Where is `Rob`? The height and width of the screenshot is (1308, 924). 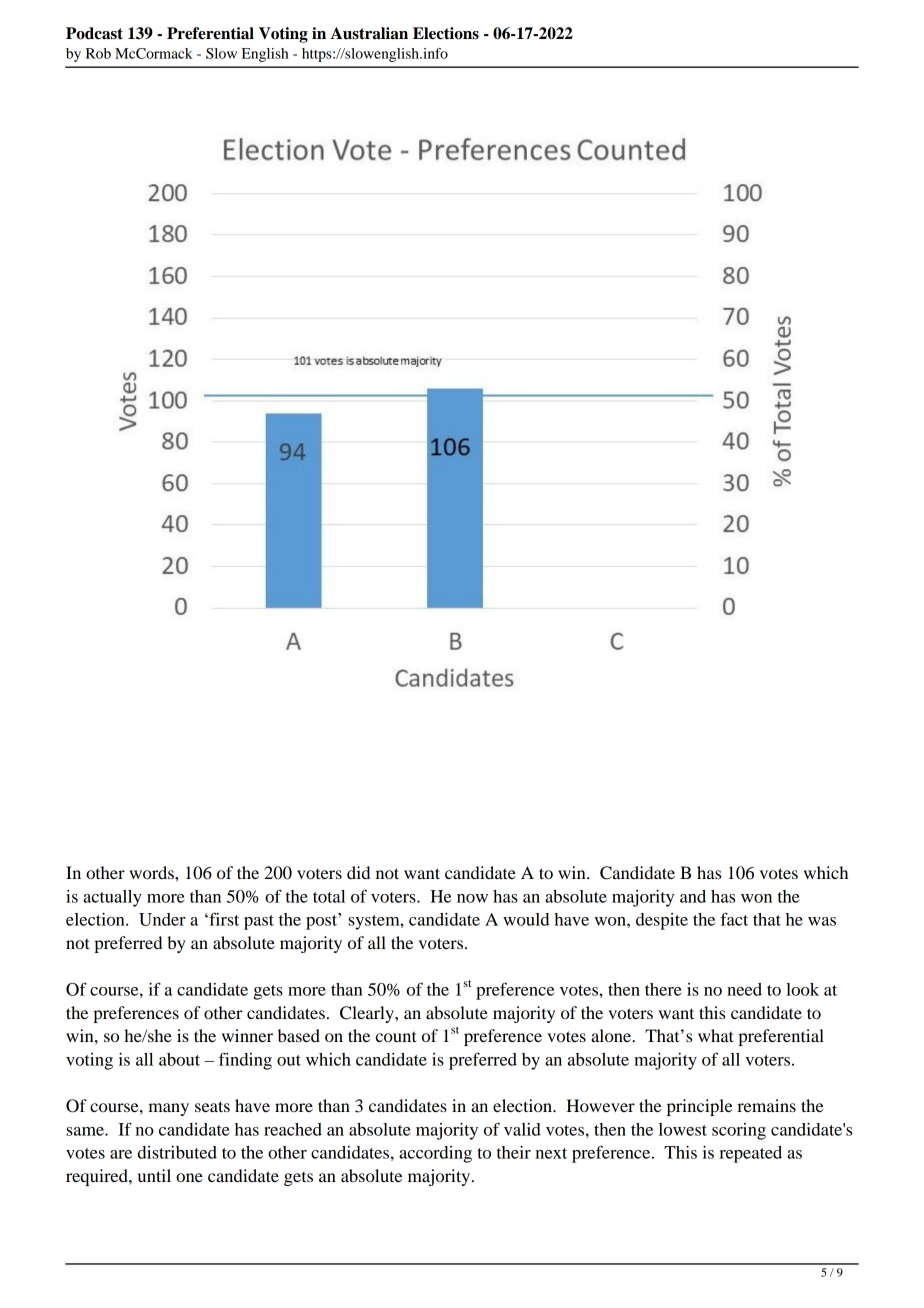
Rob is located at coordinates (98, 53).
